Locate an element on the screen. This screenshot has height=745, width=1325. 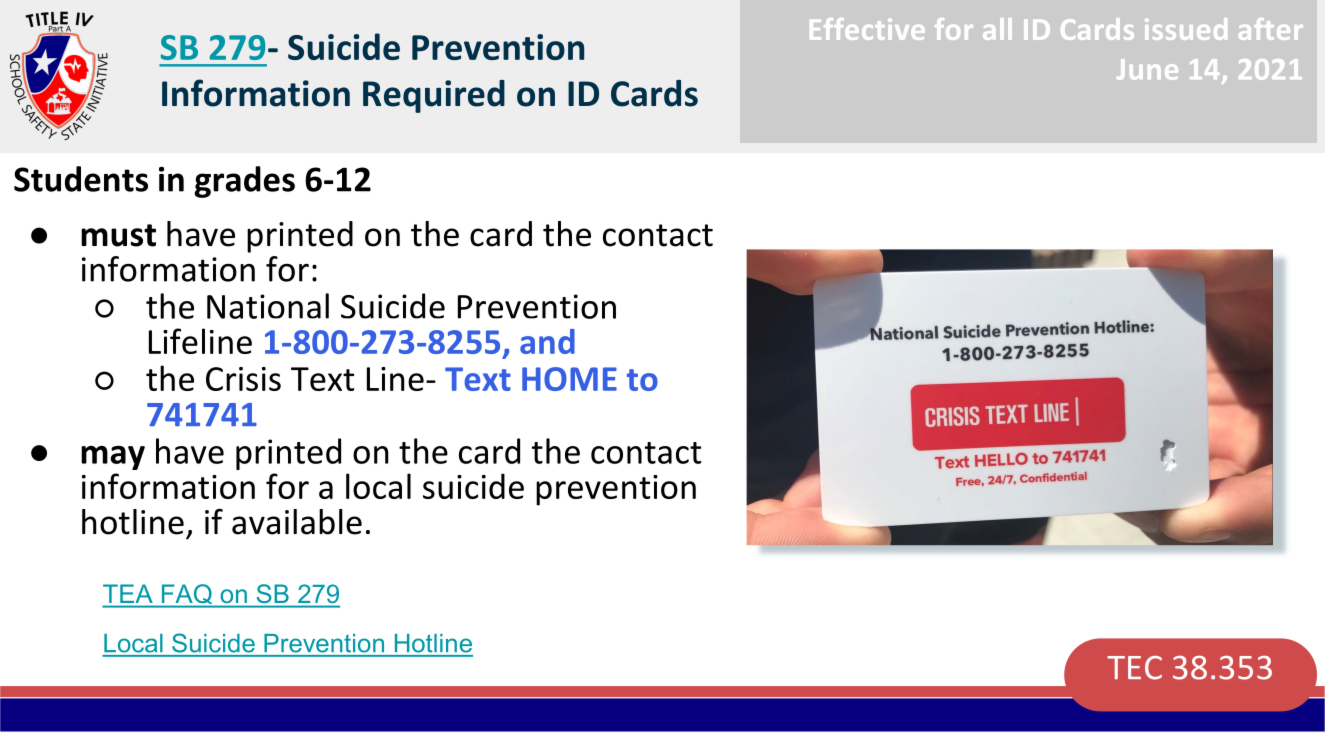
Required is located at coordinates (434, 96).
